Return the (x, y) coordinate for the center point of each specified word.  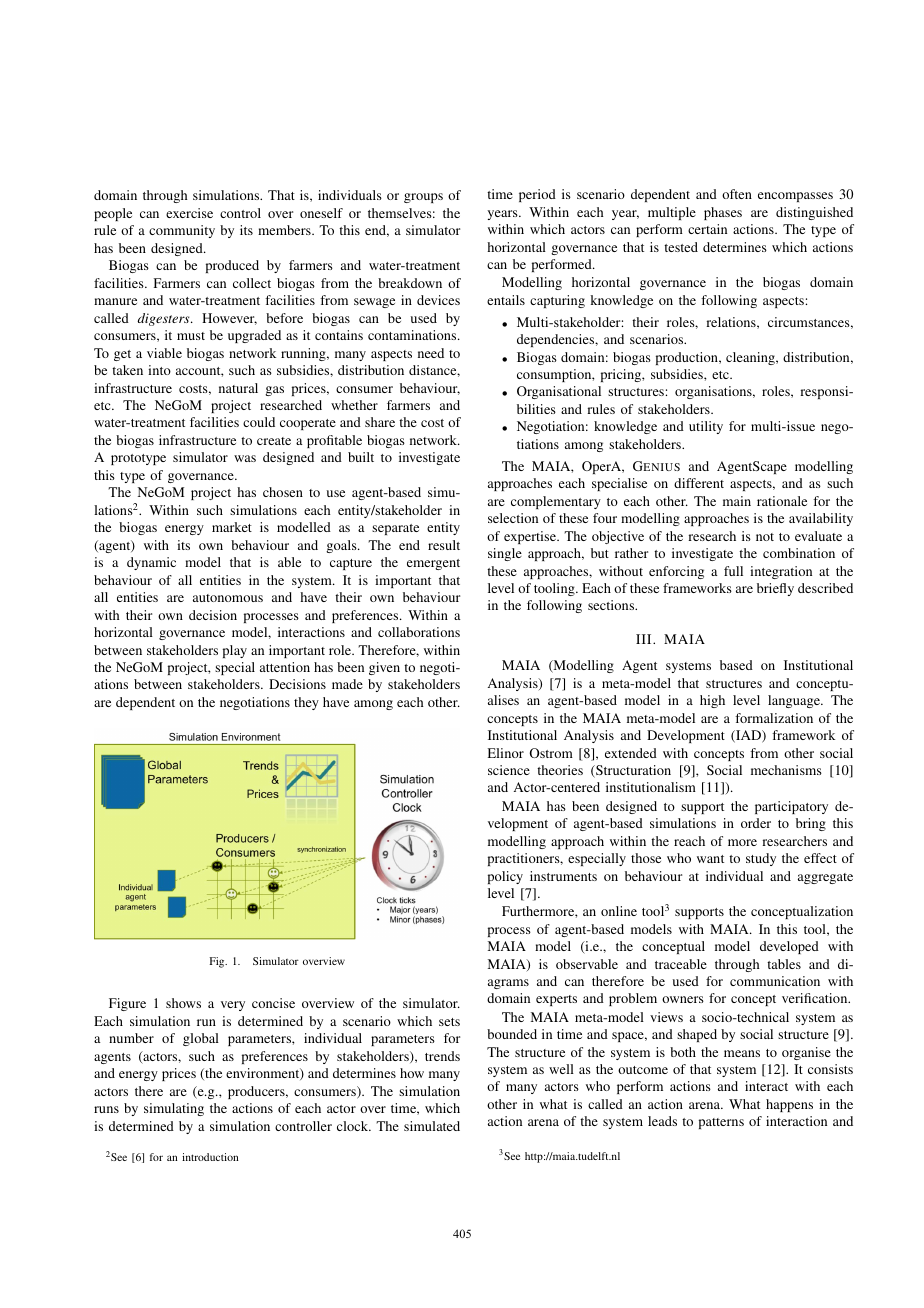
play (235, 651)
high (712, 701)
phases (723, 213)
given (384, 668)
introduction (210, 1157)
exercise (189, 213)
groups (423, 198)
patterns (721, 1123)
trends (442, 1056)
